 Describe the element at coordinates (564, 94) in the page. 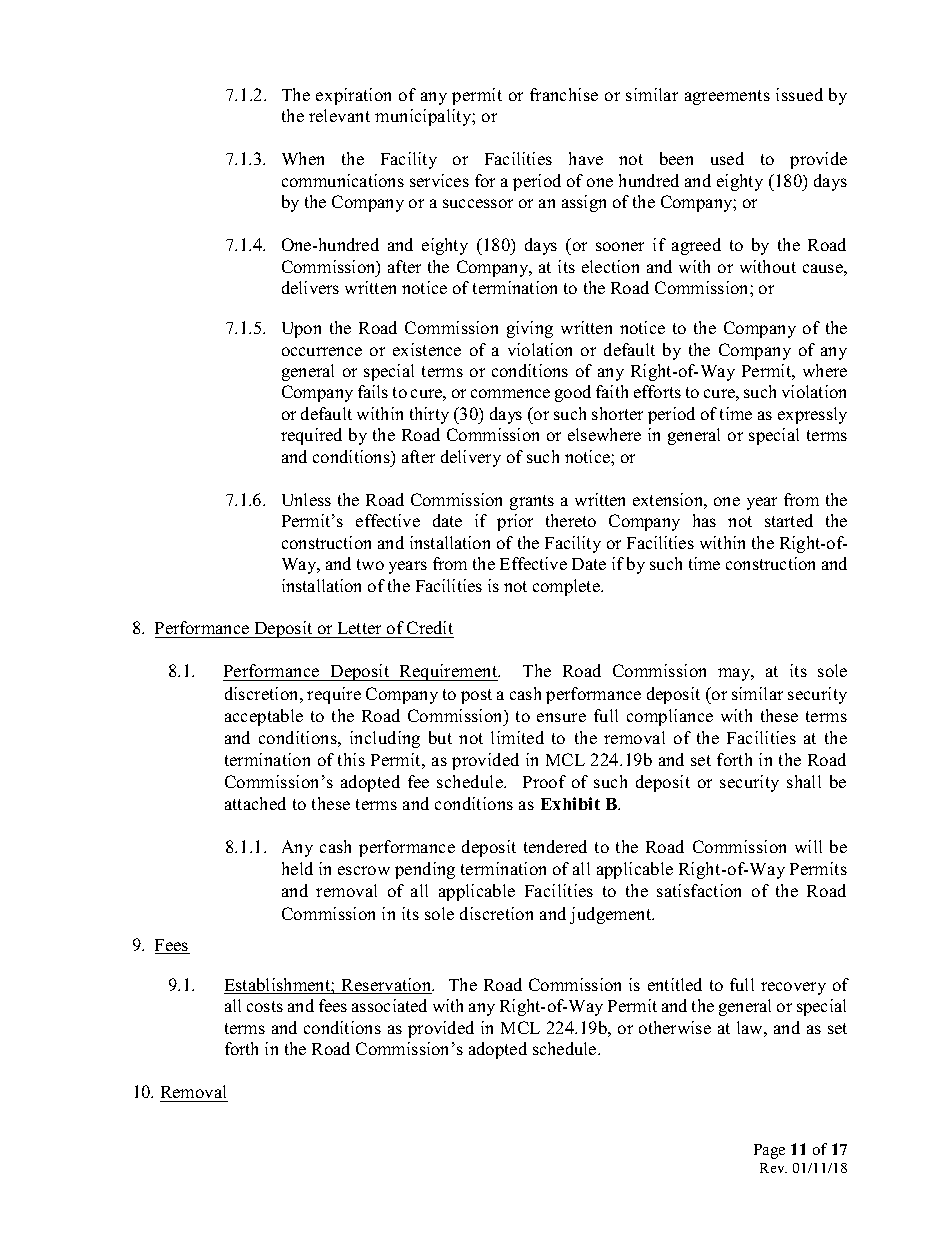

I see `franchise` at that location.
